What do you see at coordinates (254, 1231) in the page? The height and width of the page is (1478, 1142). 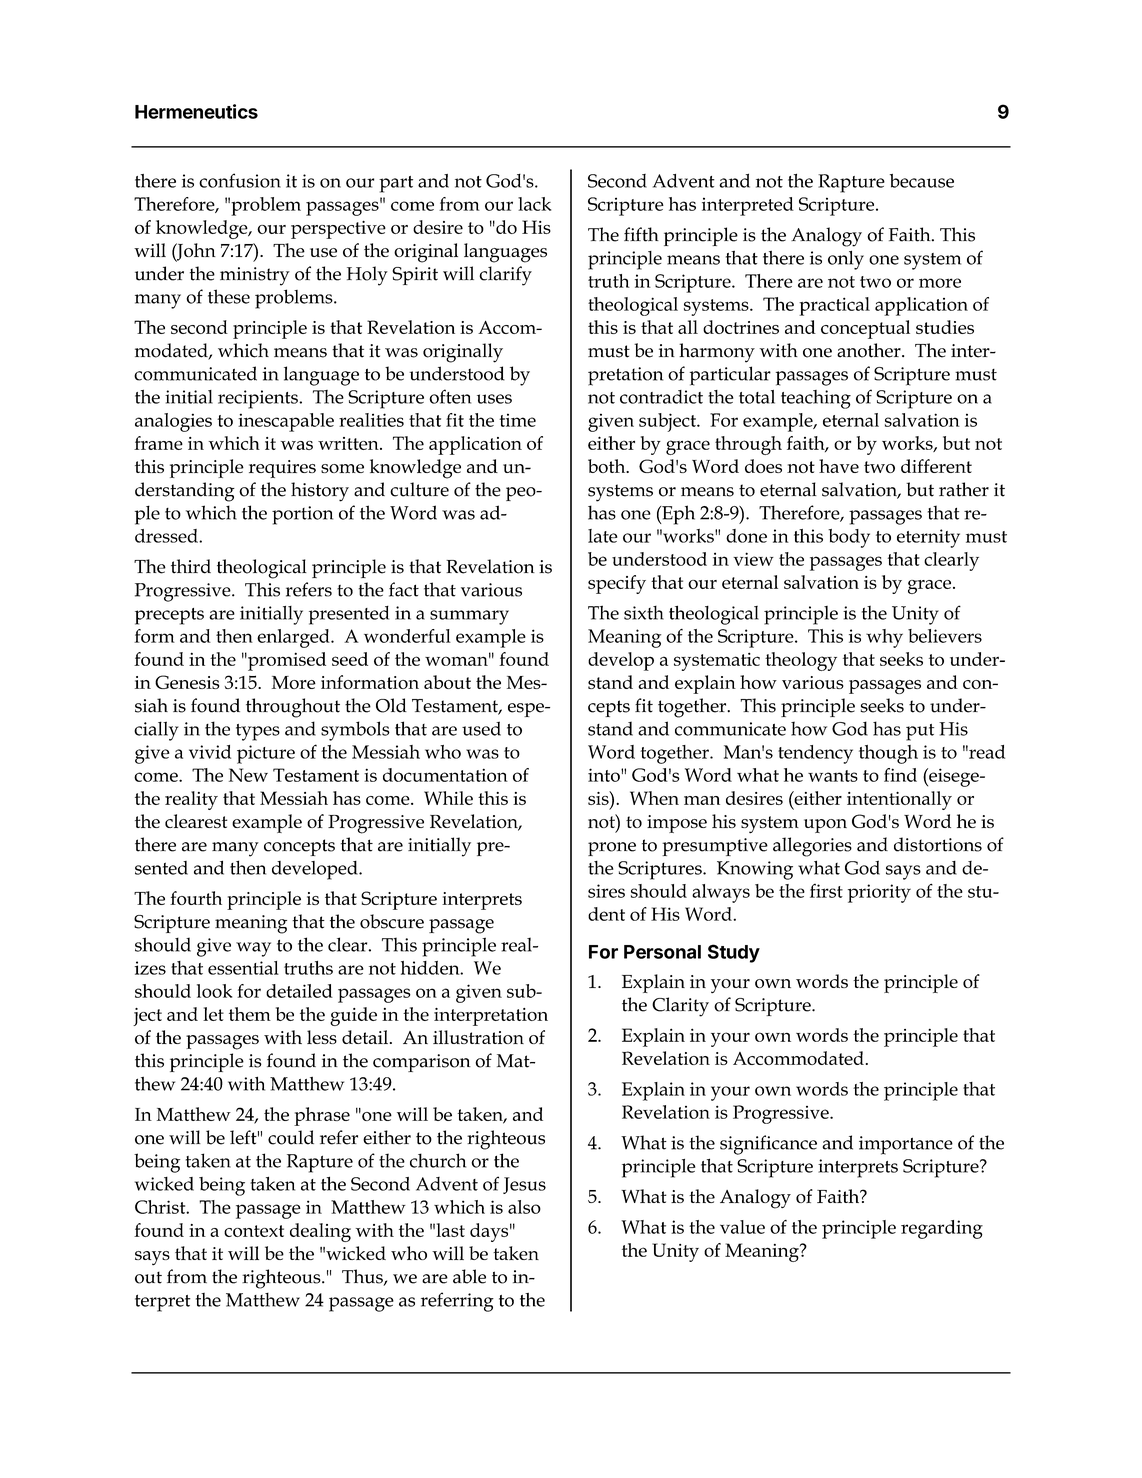 I see `context` at bounding box center [254, 1231].
